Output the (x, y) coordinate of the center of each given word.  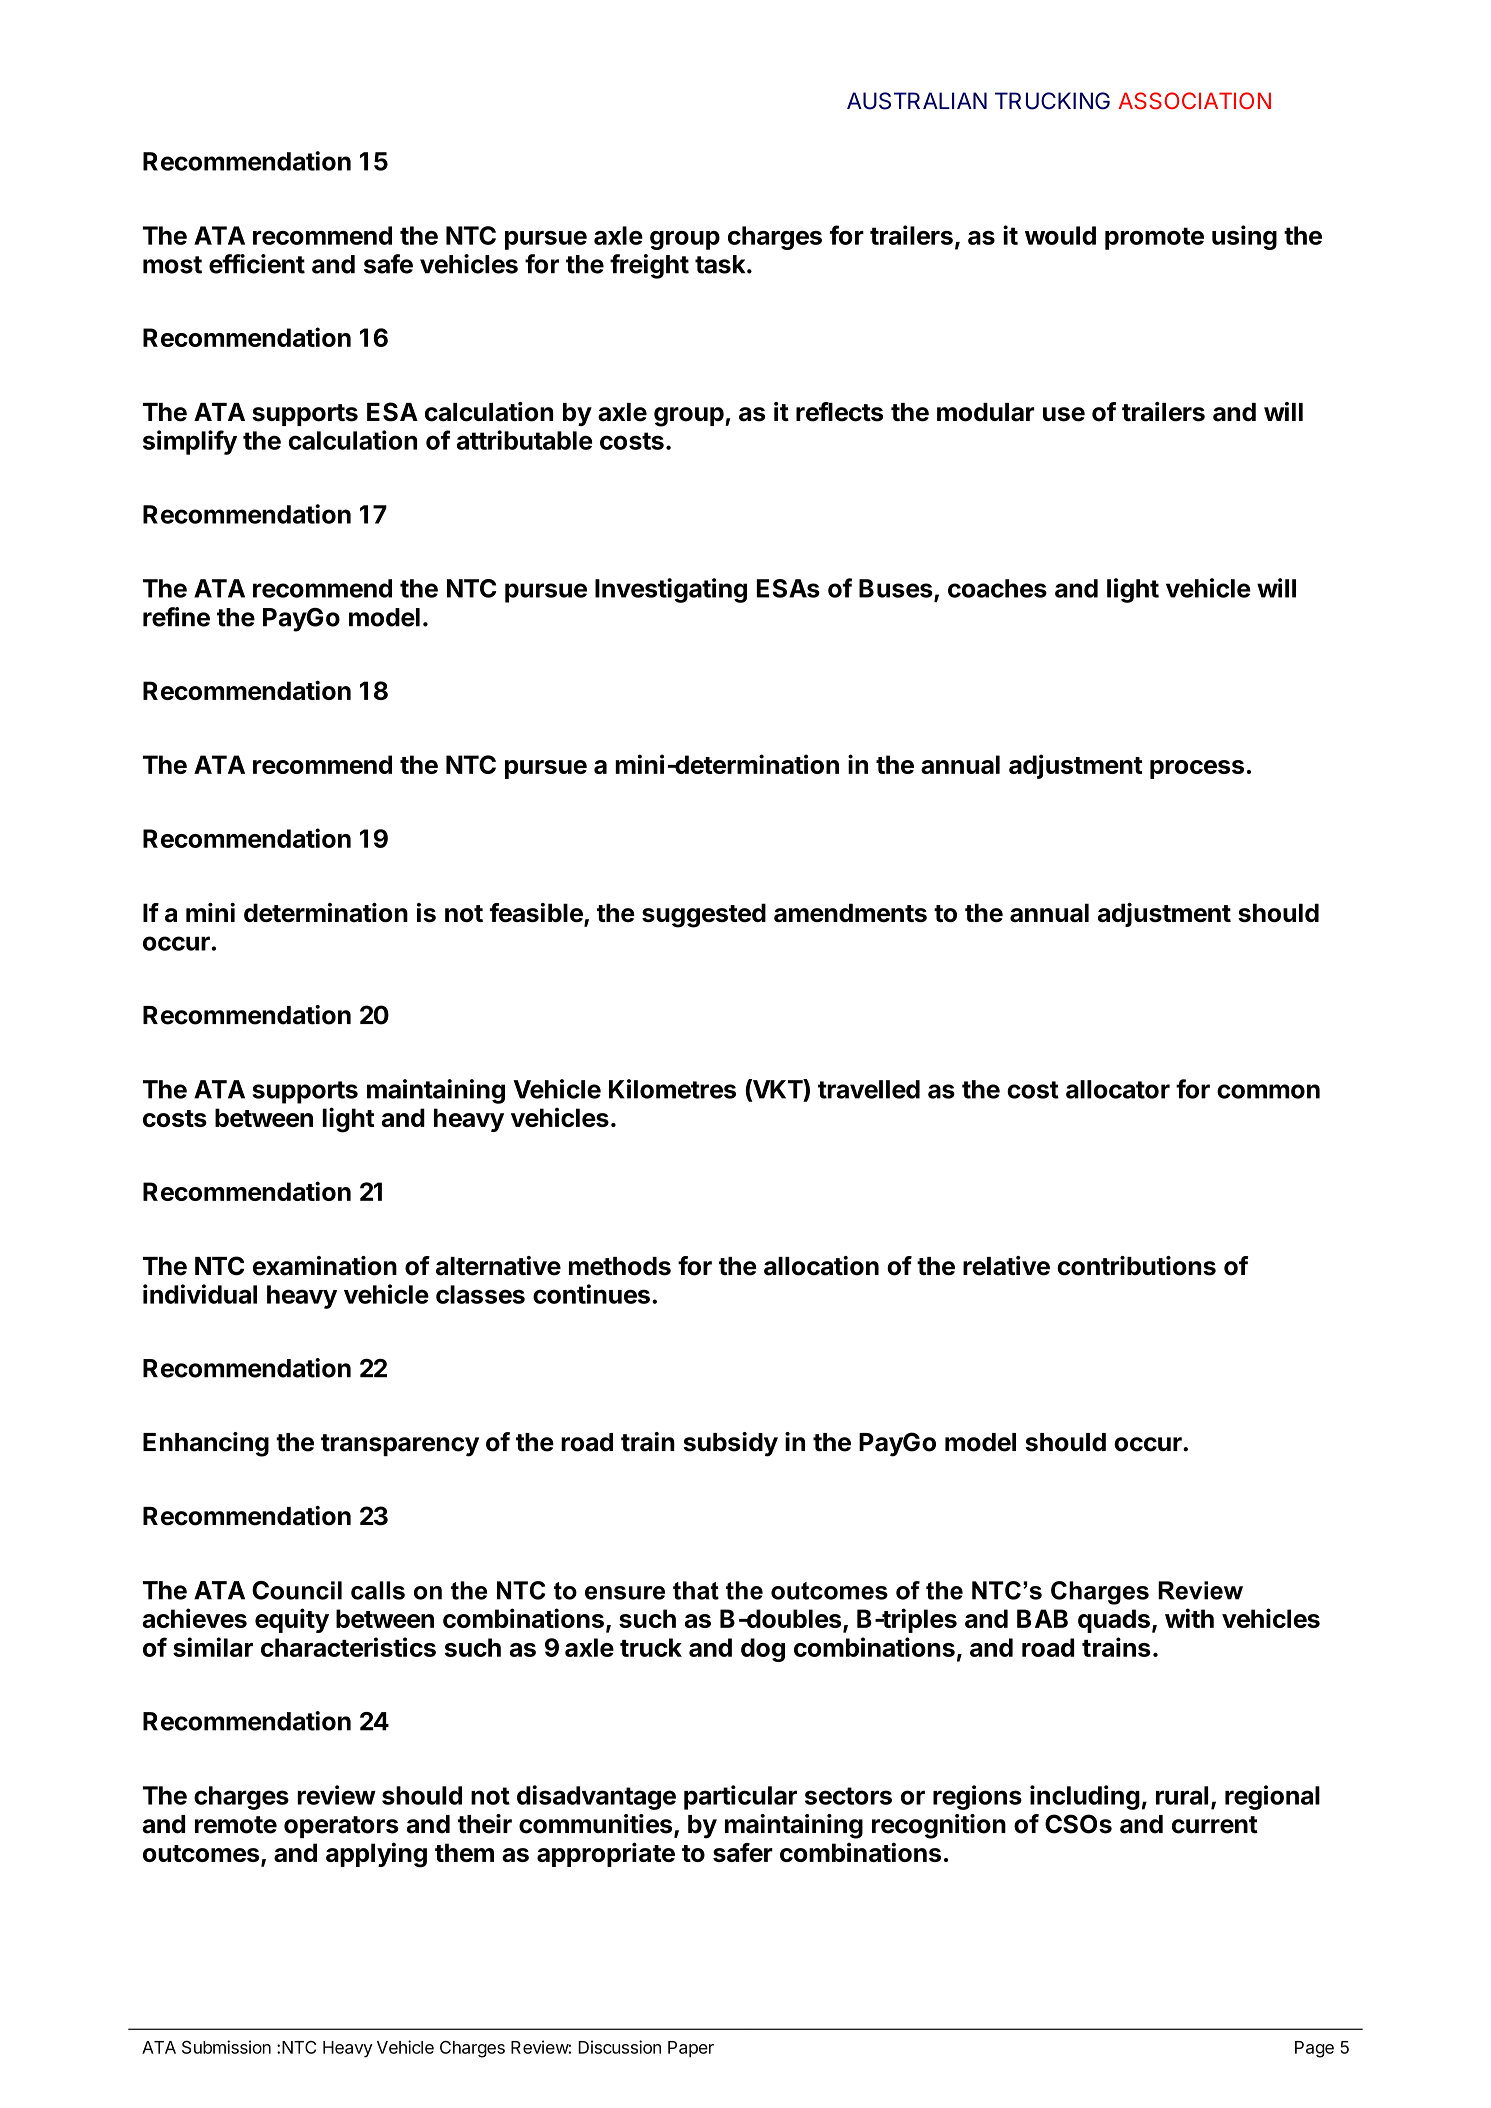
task (721, 264)
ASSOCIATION (1195, 101)
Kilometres (672, 1089)
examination (325, 1266)
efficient (257, 264)
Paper (691, 2049)
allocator (1118, 1089)
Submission (226, 2047)
